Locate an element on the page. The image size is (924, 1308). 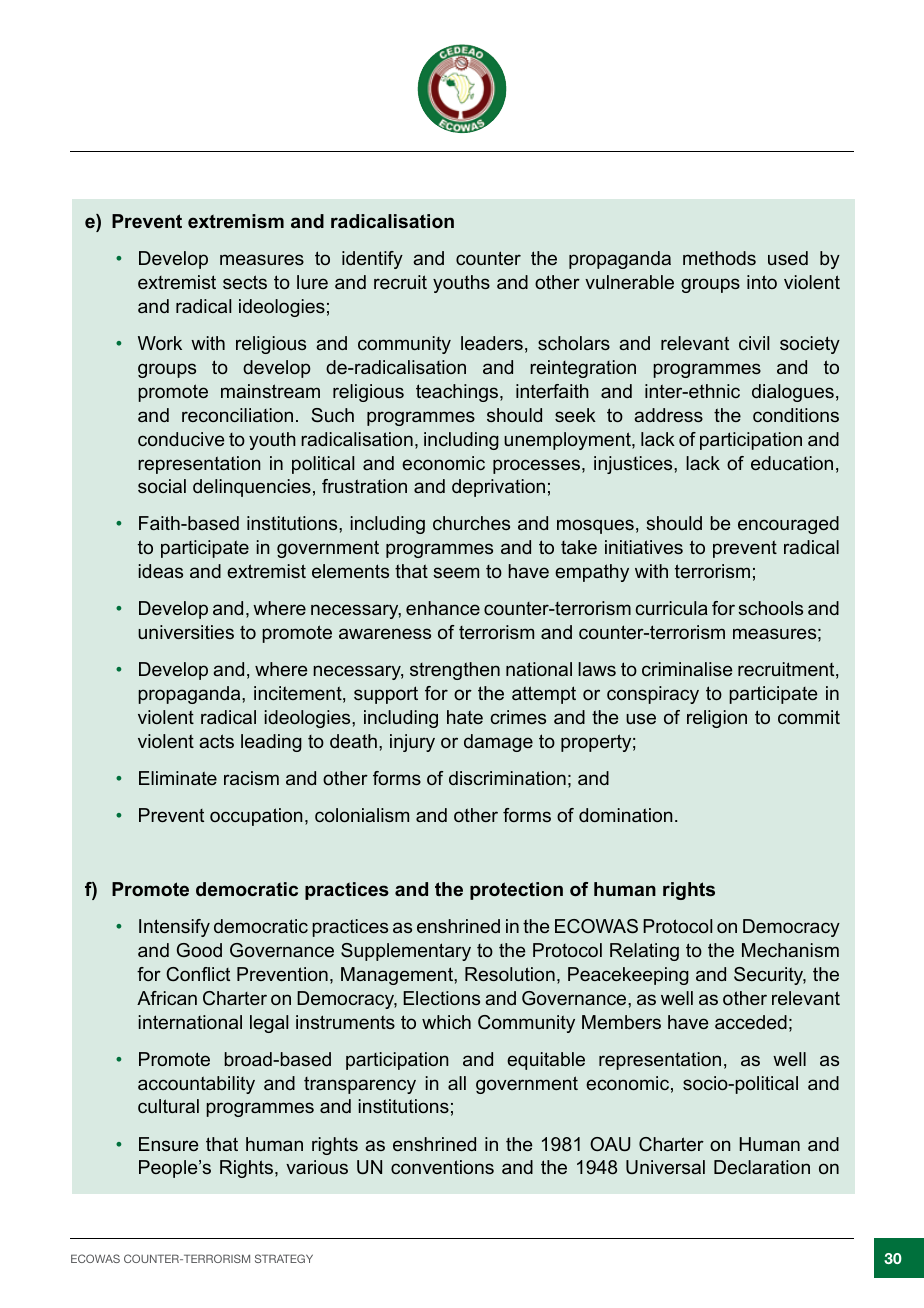
conventions is located at coordinates (442, 1167).
